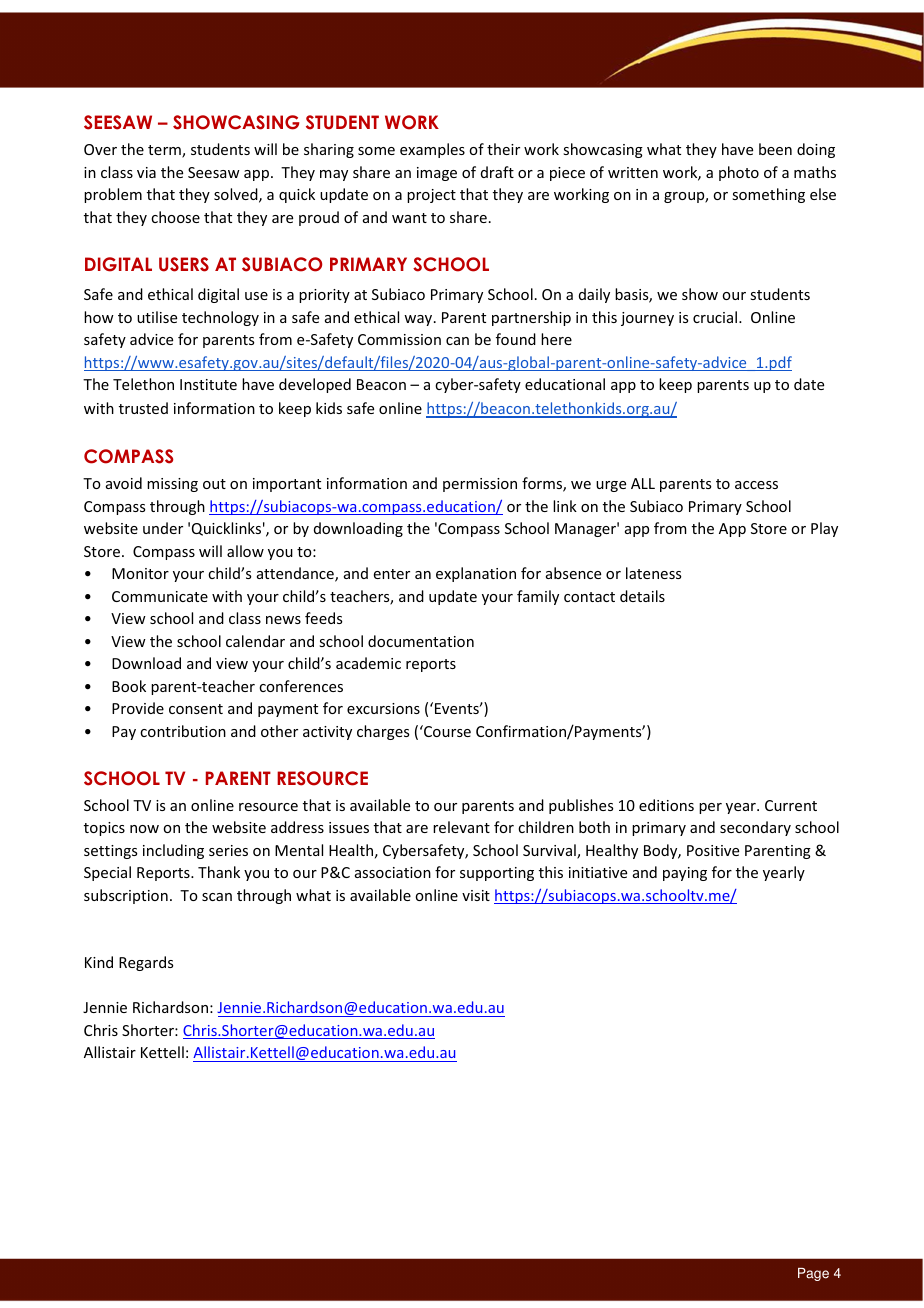 This screenshot has width=924, height=1308. What do you see at coordinates (146, 963) in the screenshot?
I see `Regards` at bounding box center [146, 963].
